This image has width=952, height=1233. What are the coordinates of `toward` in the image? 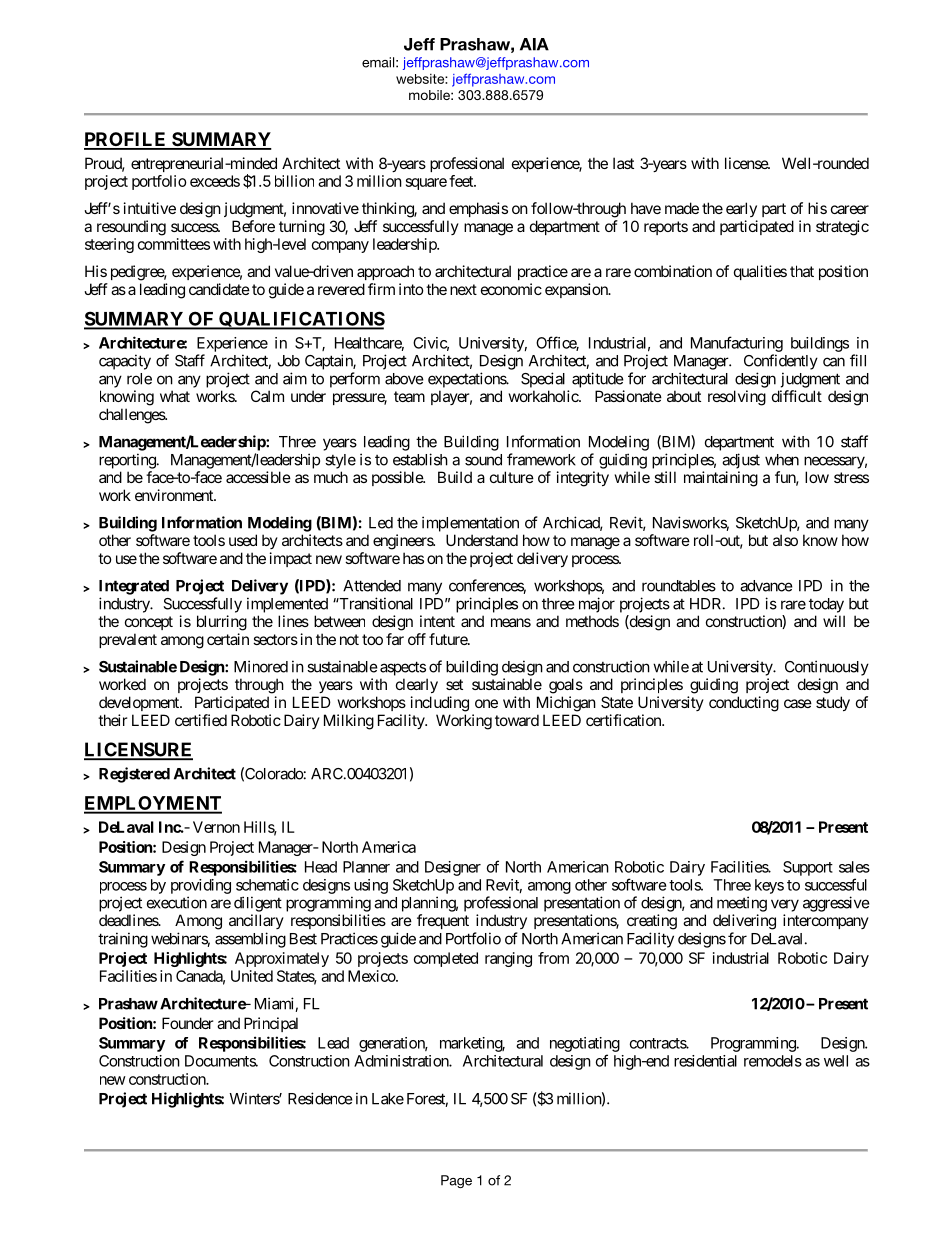 It's located at (517, 720).
